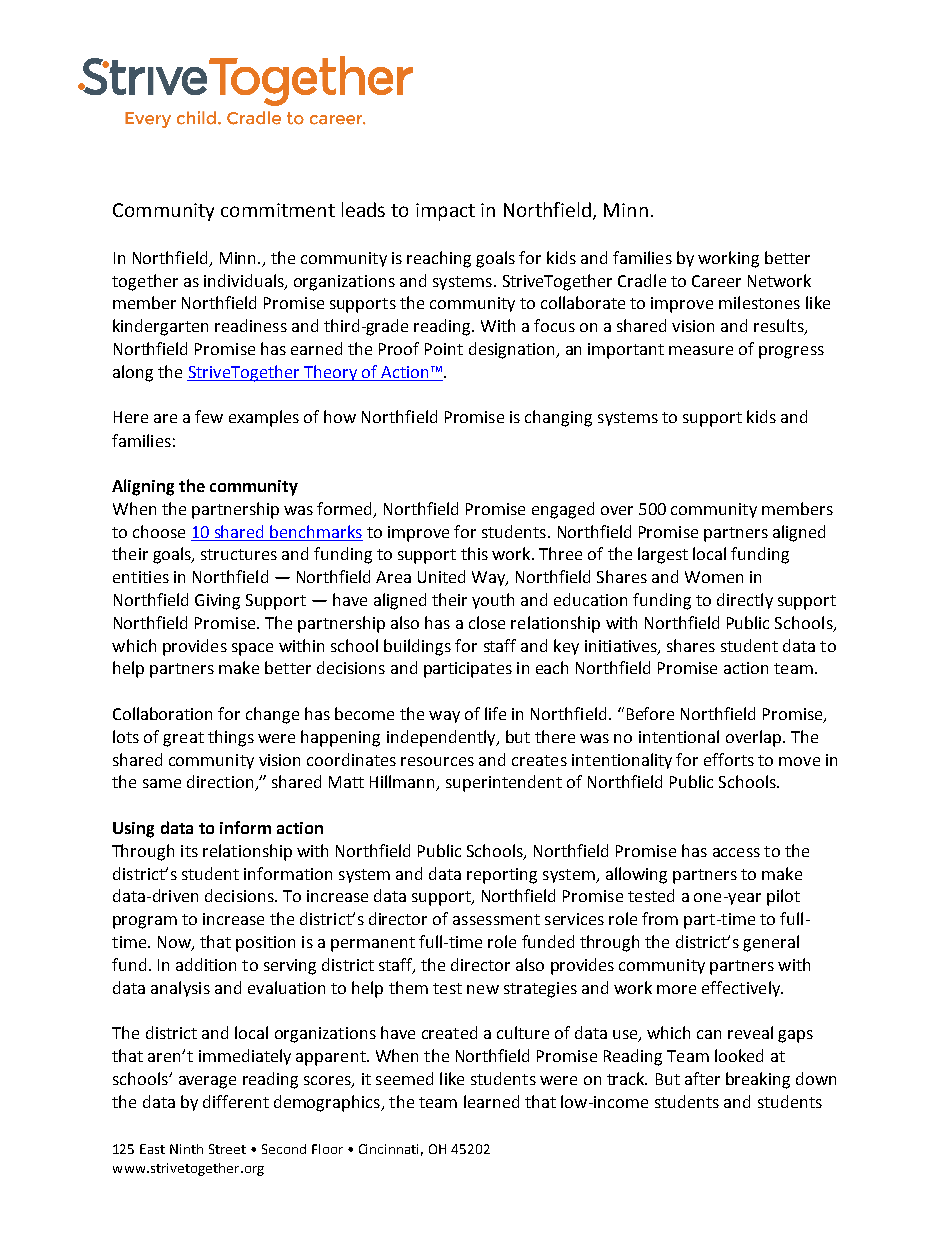 Image resolution: width=952 pixels, height=1233 pixels. Describe the element at coordinates (221, 783) in the screenshot. I see `direction` at that location.
